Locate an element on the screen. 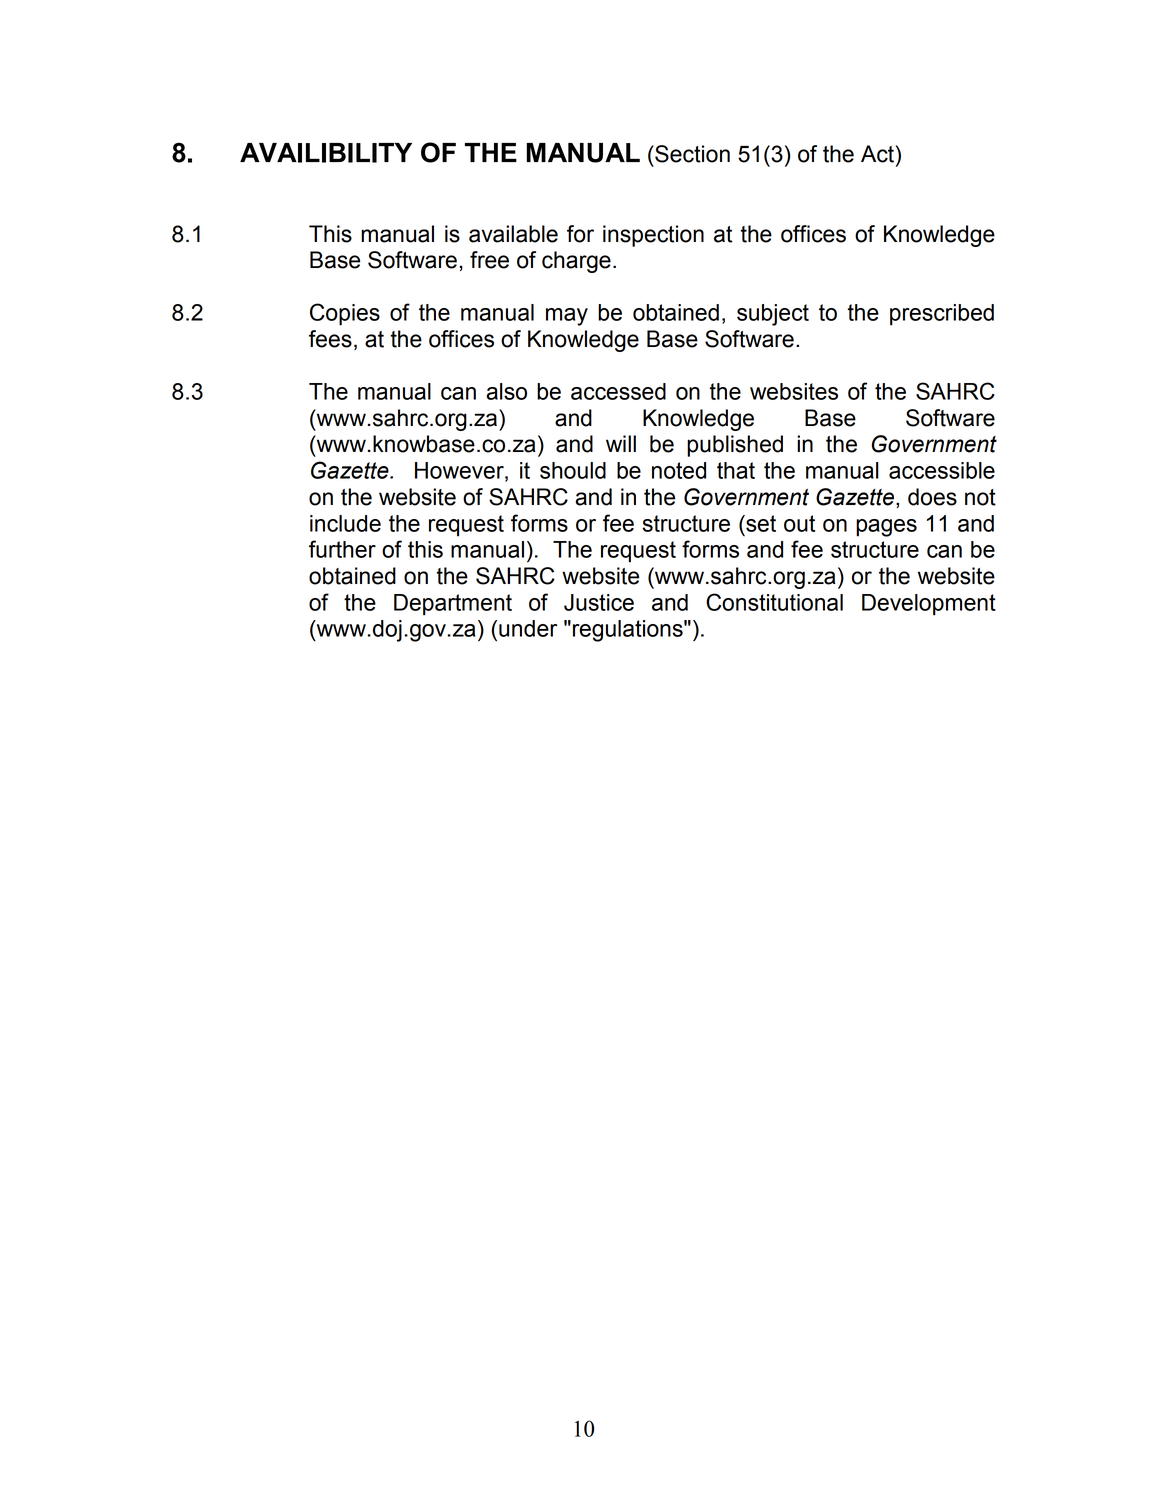 This screenshot has height=1511, width=1167. Development is located at coordinates (929, 605).
